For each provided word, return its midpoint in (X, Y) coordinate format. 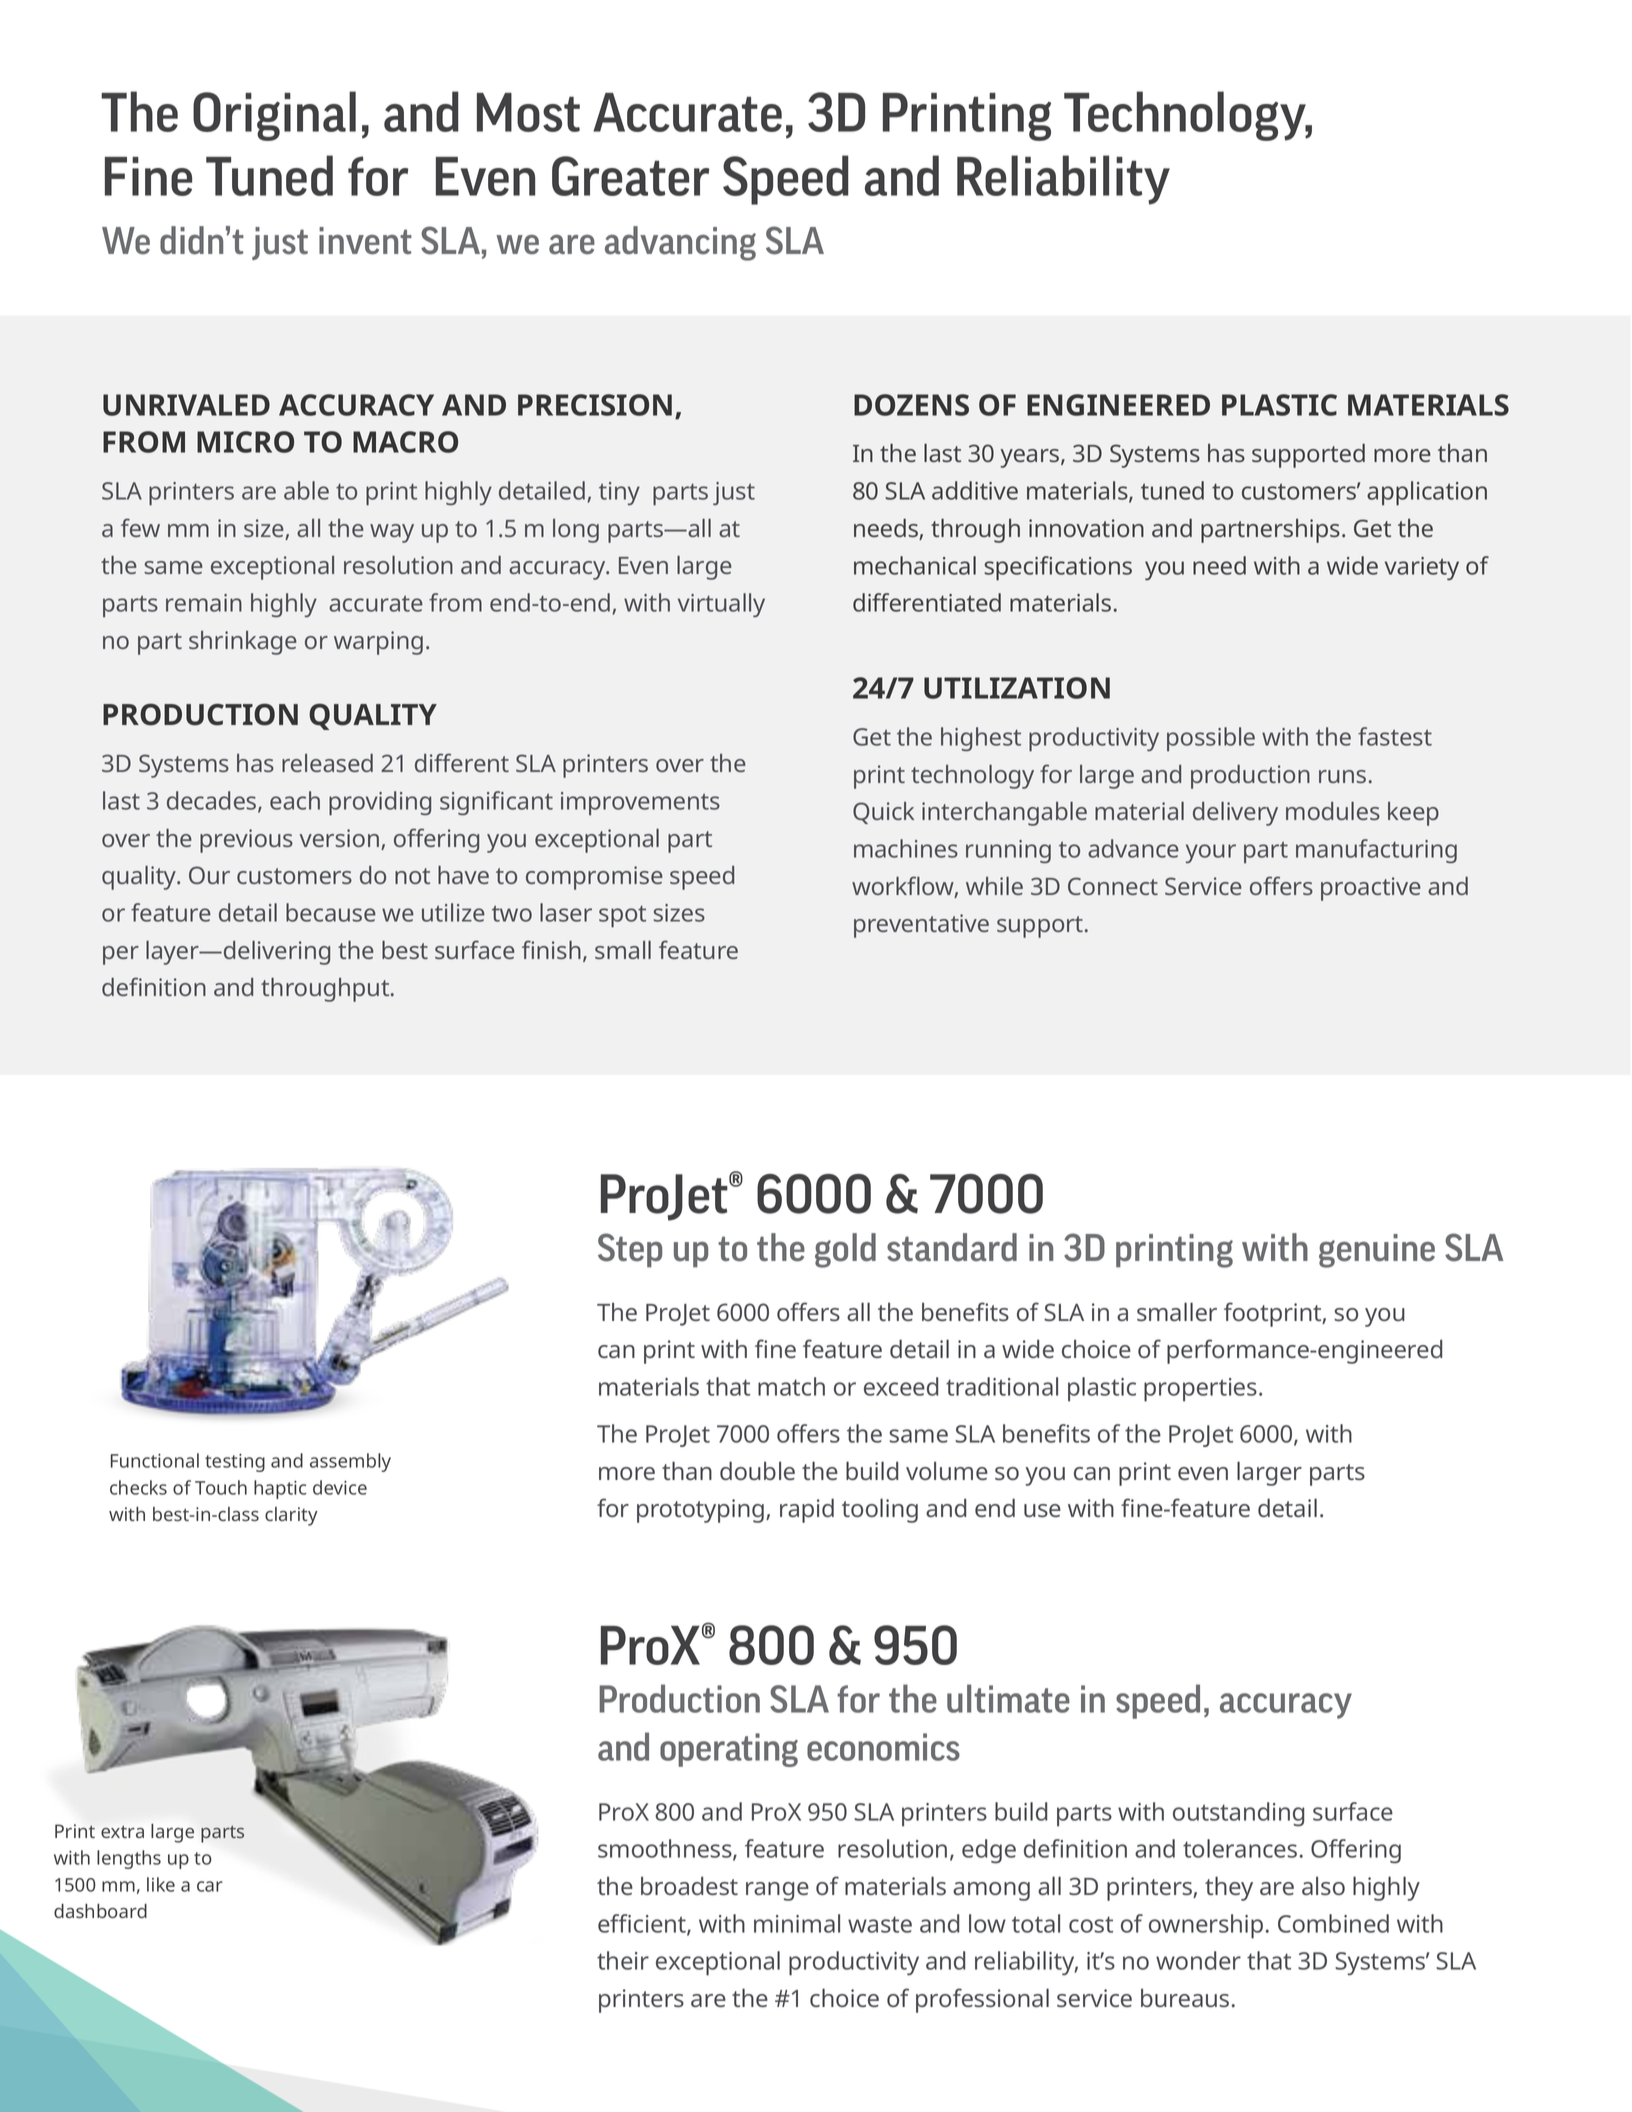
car (210, 1886)
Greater (630, 176)
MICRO (245, 442)
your (1211, 853)
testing (235, 1463)
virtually (721, 605)
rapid (807, 1510)
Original (274, 116)
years (1031, 458)
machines (906, 848)
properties (1200, 1390)
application (1427, 493)
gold (845, 1250)
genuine (1377, 1251)
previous (246, 841)
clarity (291, 1516)
